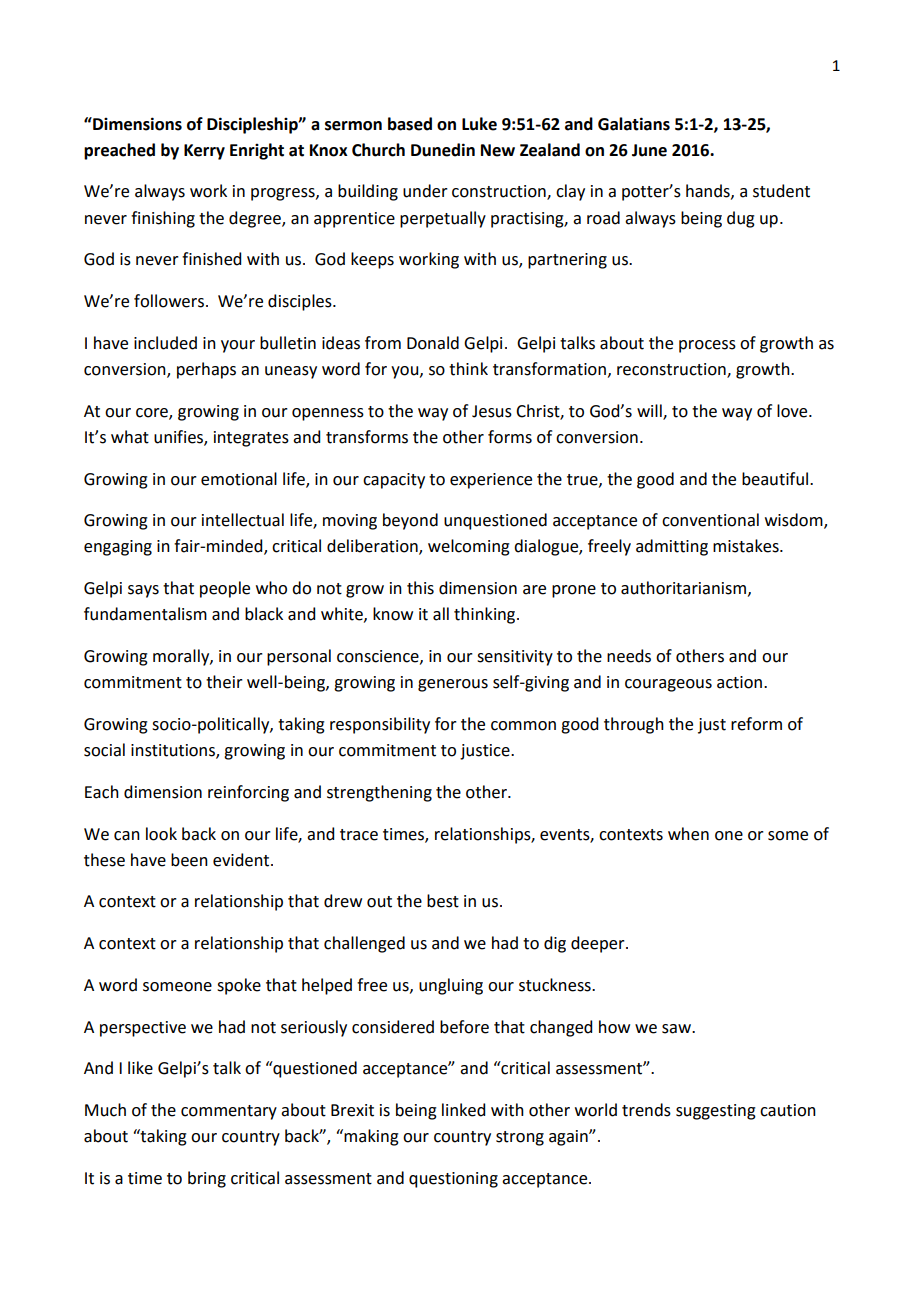  What do you see at coordinates (741, 682) in the screenshot?
I see `action` at bounding box center [741, 682].
